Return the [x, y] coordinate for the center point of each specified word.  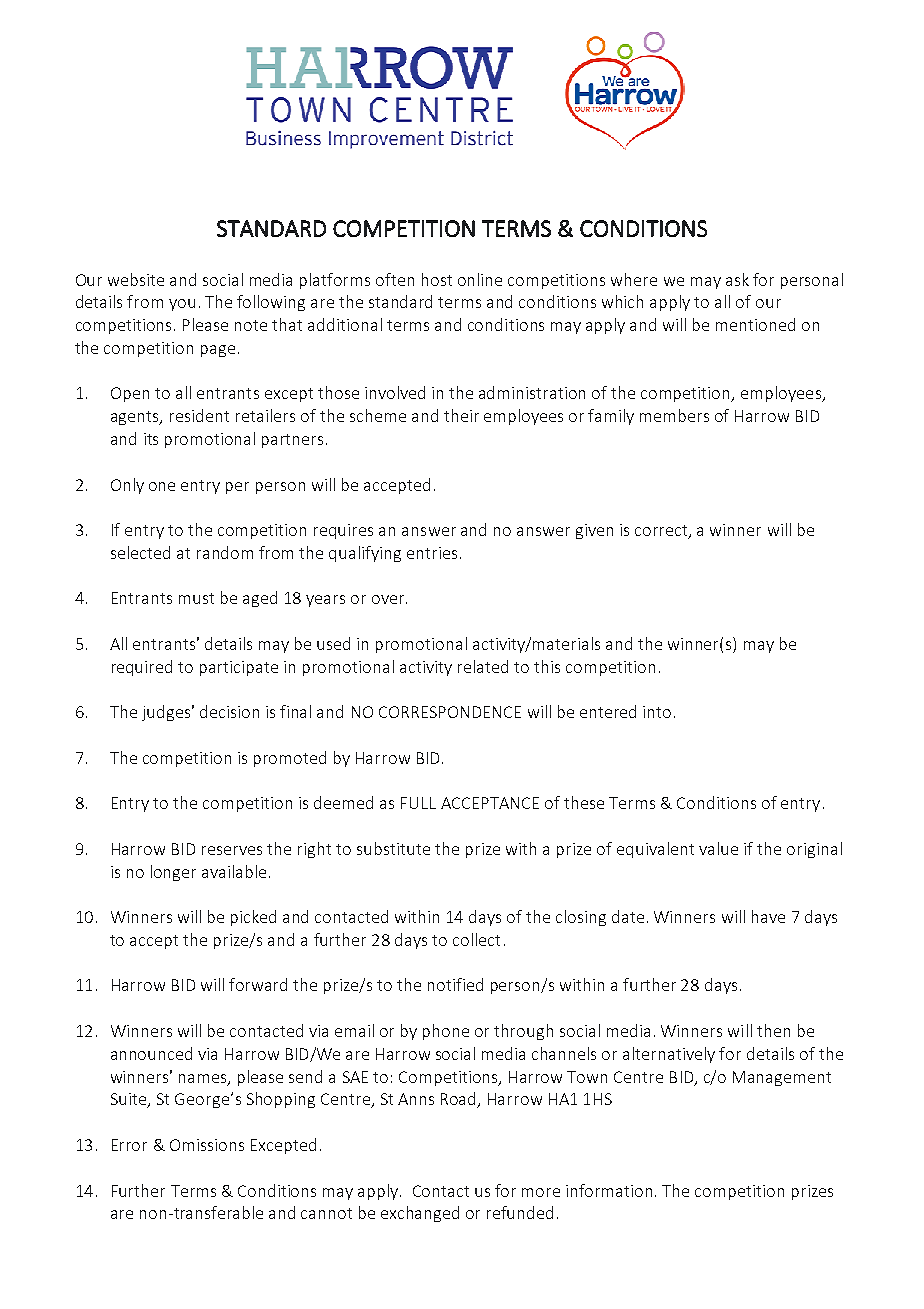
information [609, 1190]
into [657, 712]
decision [229, 711]
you [182, 305]
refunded [520, 1212]
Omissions [207, 1145]
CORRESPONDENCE [450, 712]
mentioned [755, 324]
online [480, 279]
